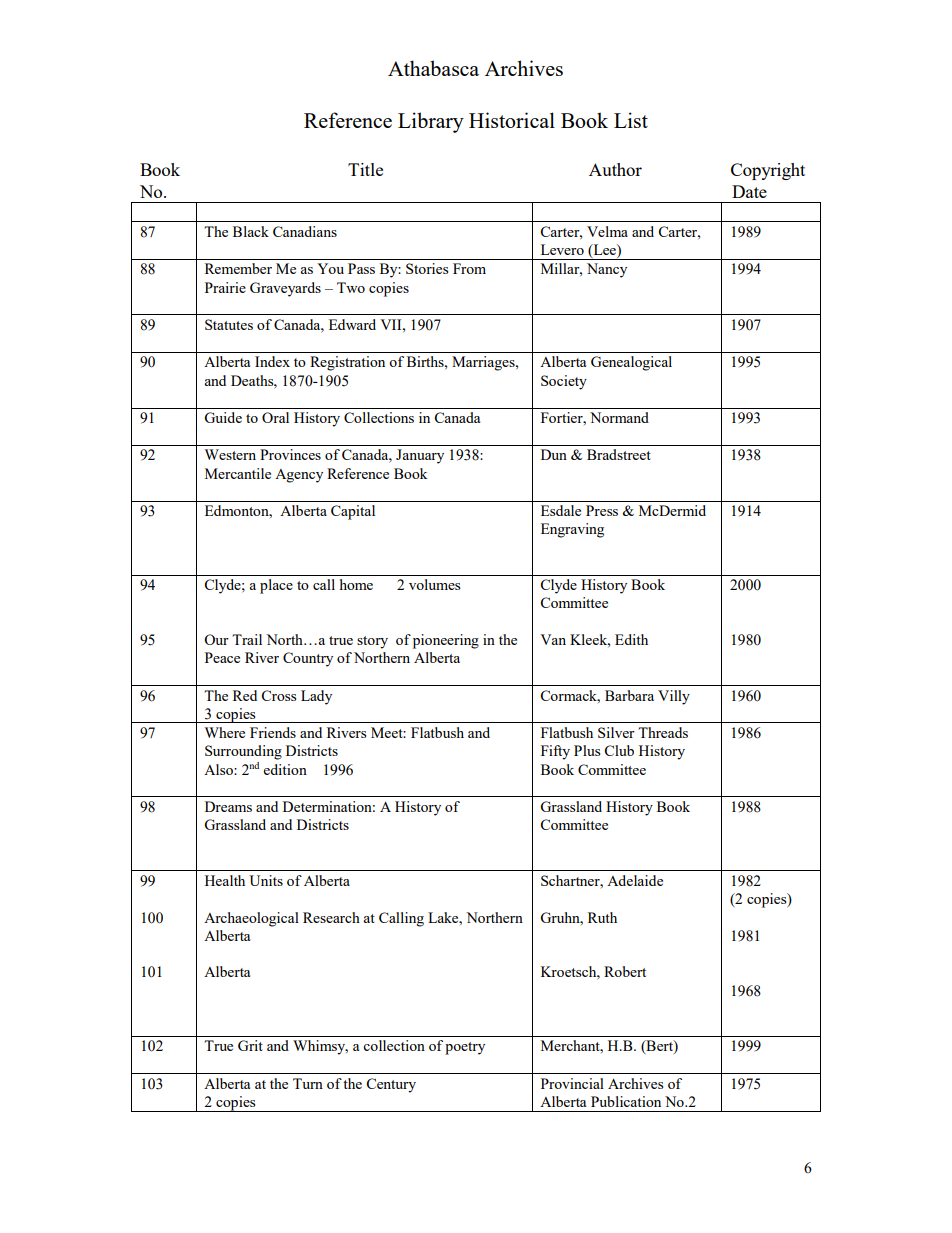  Describe the element at coordinates (555, 752) in the screenshot. I see `Fifty` at that location.
